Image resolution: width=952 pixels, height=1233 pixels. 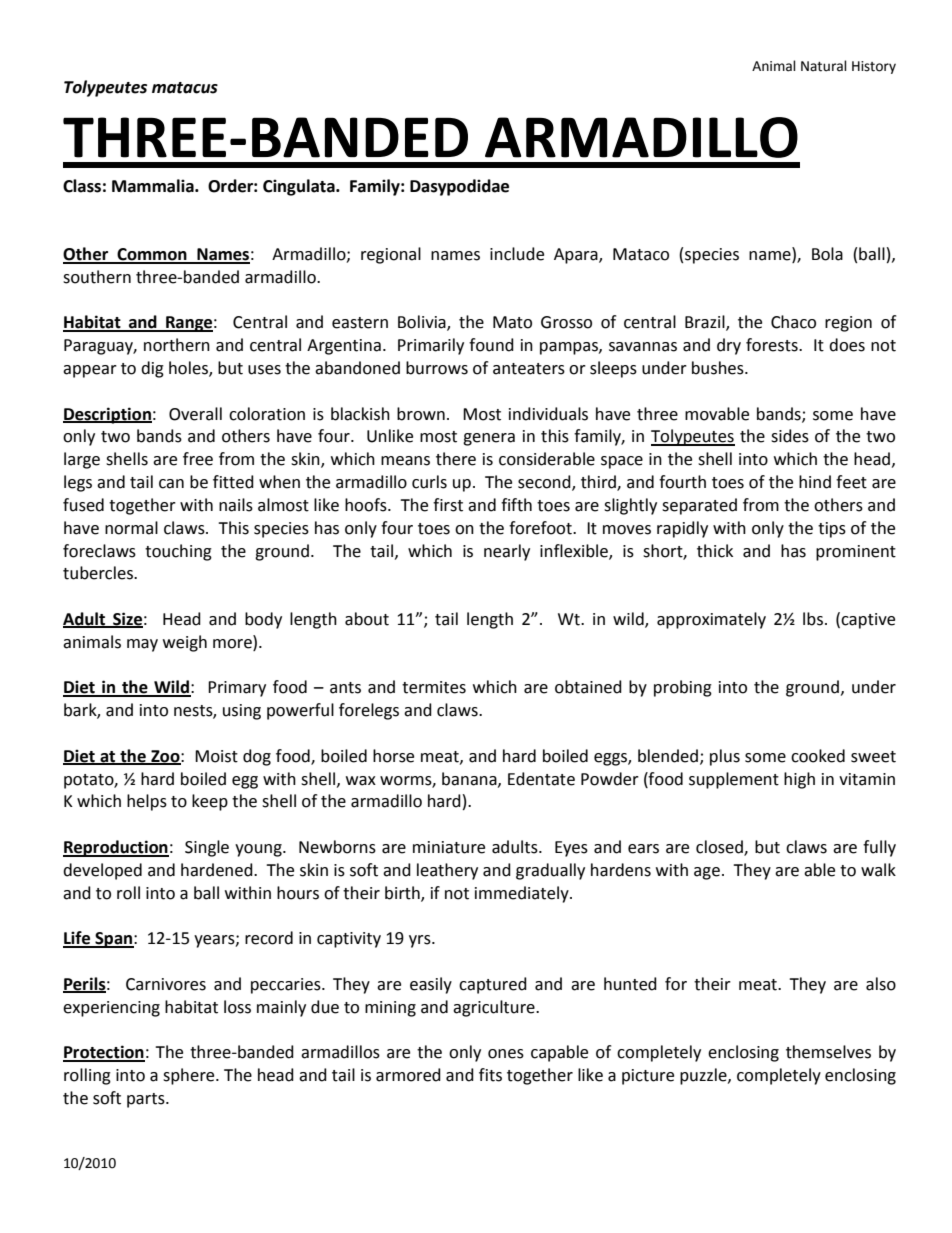 What do you see at coordinates (818, 756) in the page?
I see `cooked` at bounding box center [818, 756].
